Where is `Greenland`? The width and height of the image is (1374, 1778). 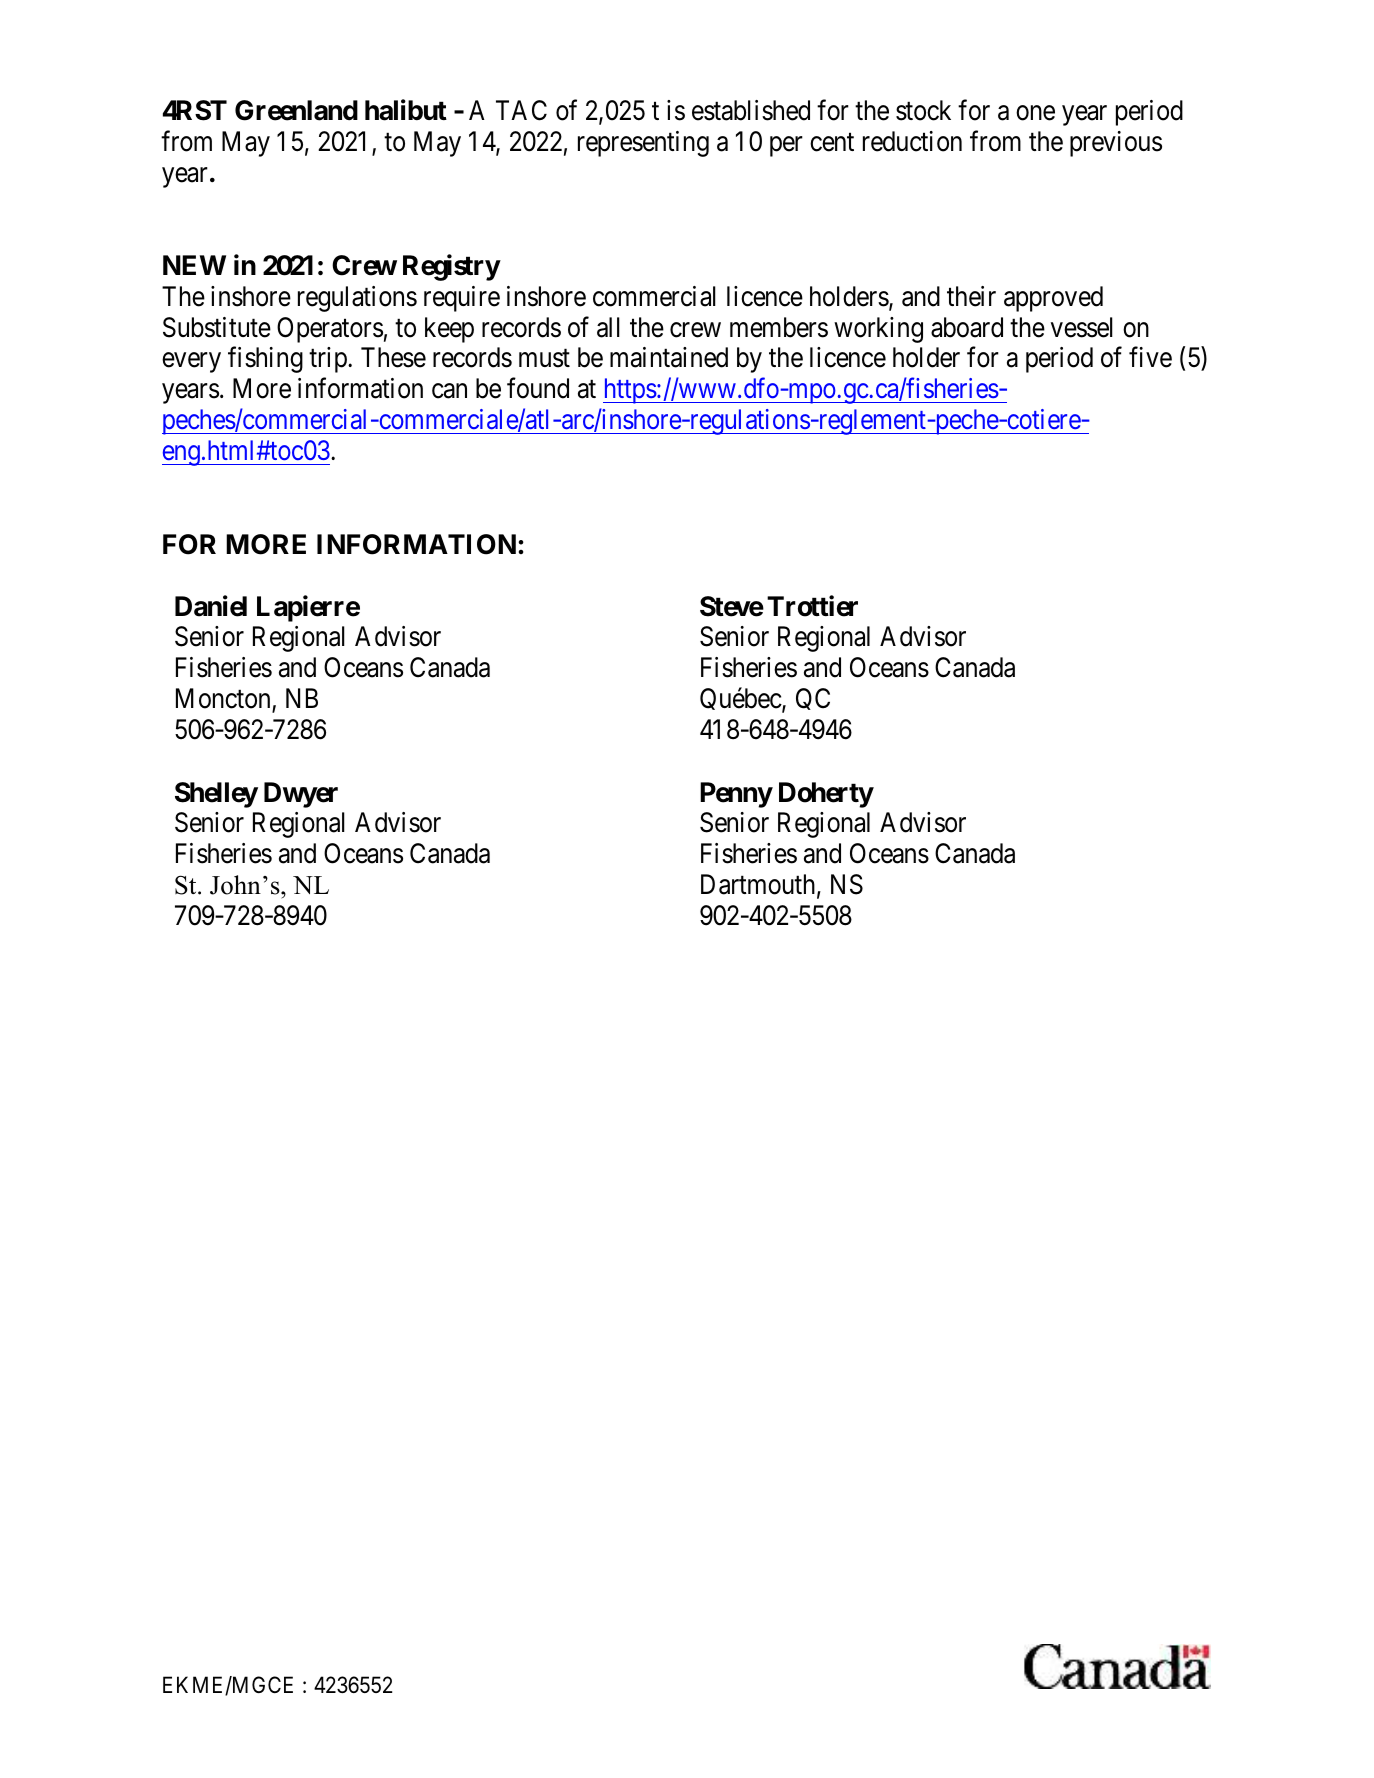
Greenland is located at coordinates (296, 110).
